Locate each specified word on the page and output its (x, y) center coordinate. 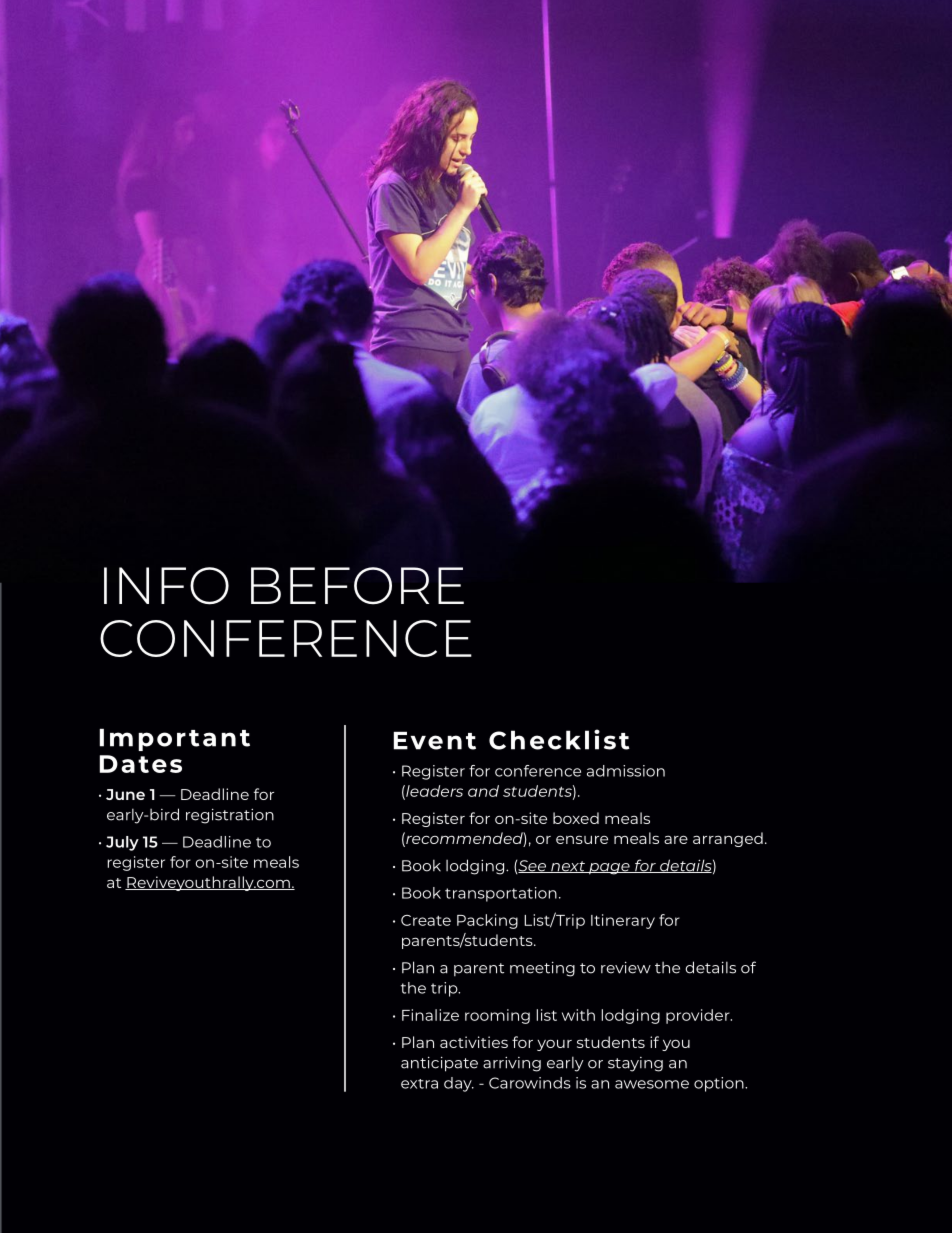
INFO (166, 586)
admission (626, 771)
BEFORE (357, 586)
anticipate (439, 1064)
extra (419, 1084)
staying (635, 1064)
